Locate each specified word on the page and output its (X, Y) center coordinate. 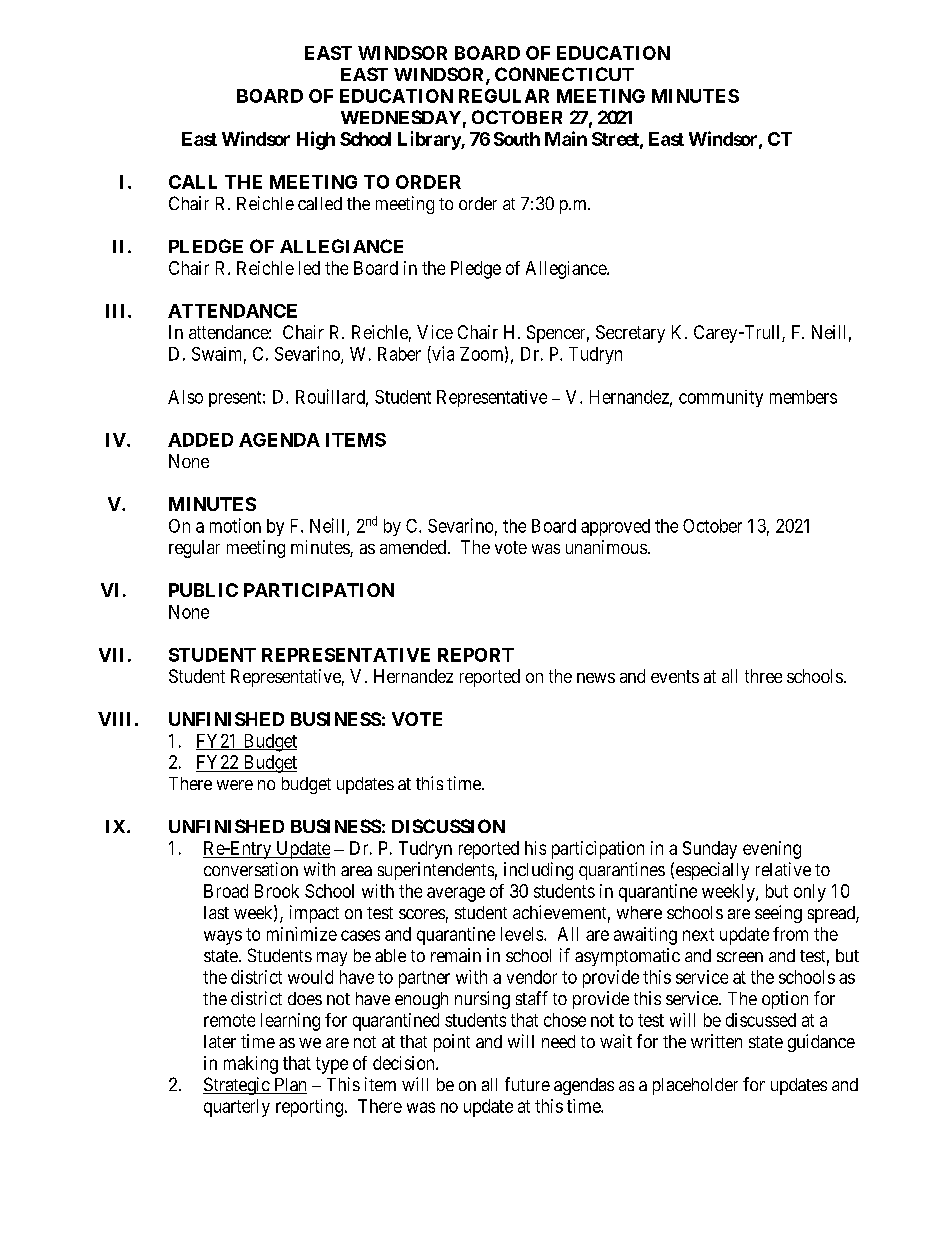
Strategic (237, 1086)
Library (430, 140)
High (316, 140)
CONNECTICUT (564, 74)
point (452, 1043)
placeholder (695, 1086)
